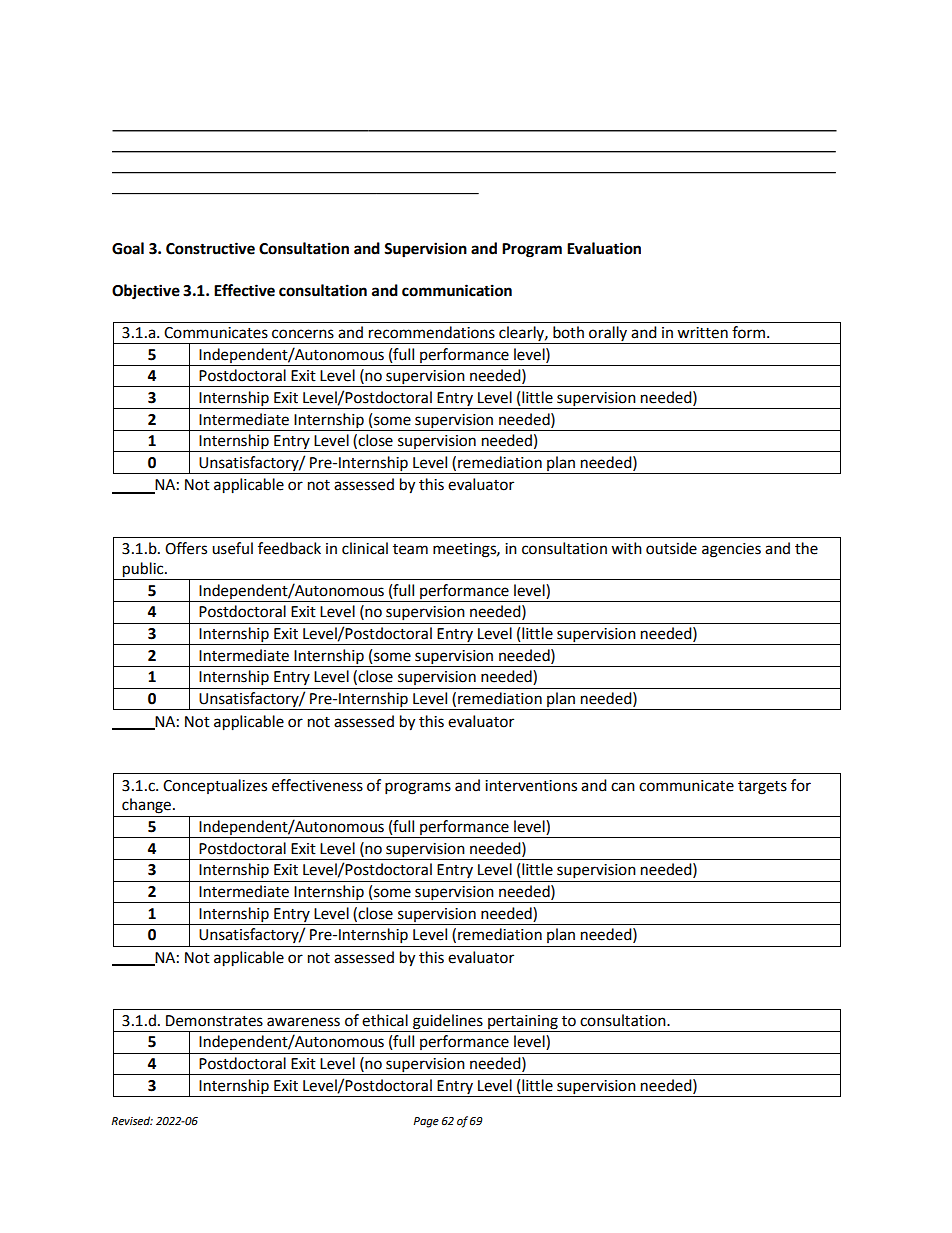 Image resolution: width=952 pixels, height=1233 pixels. Describe the element at coordinates (210, 248) in the screenshot. I see `Constructive` at that location.
